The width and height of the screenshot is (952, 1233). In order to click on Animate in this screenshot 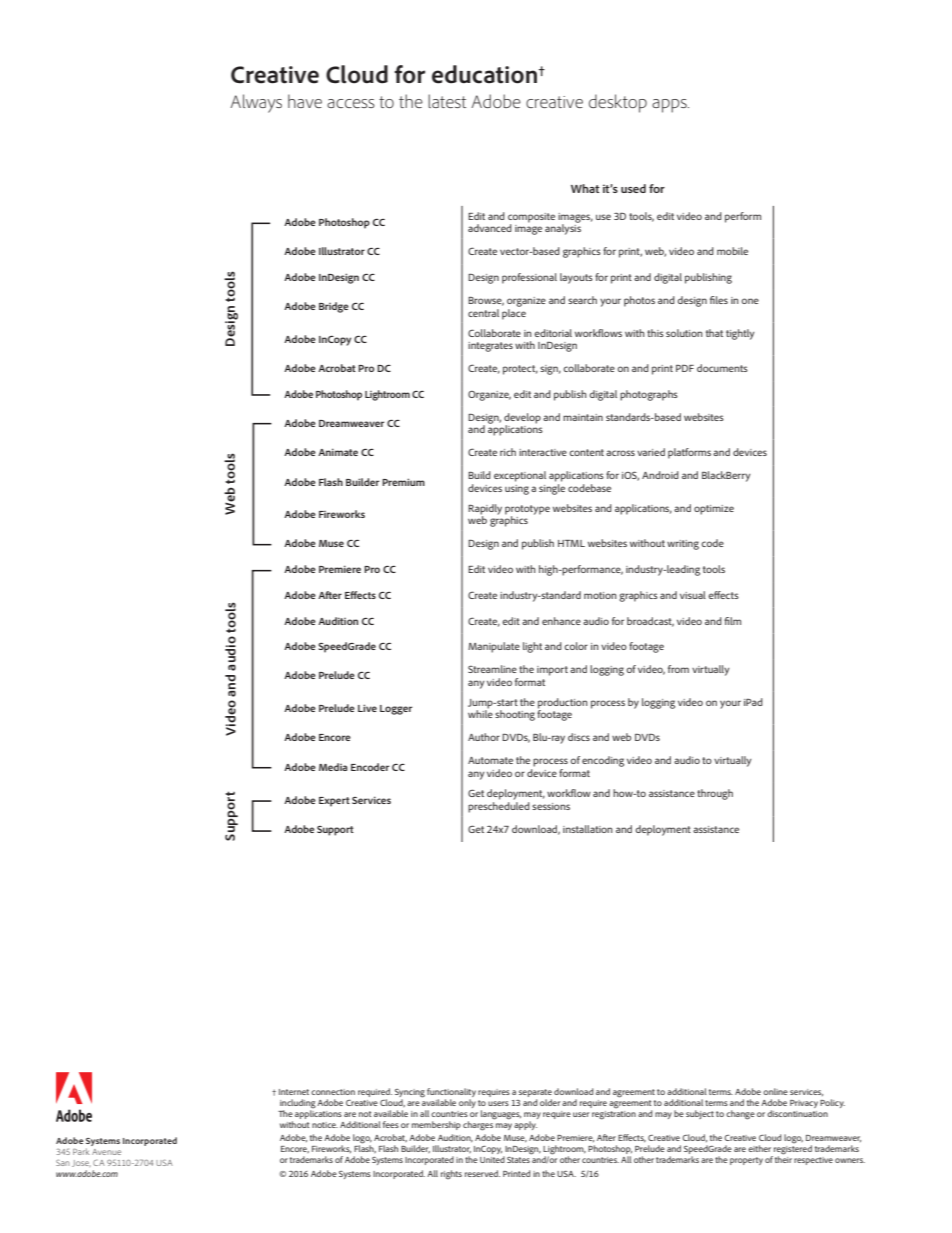, I will do `click(338, 452)`.
